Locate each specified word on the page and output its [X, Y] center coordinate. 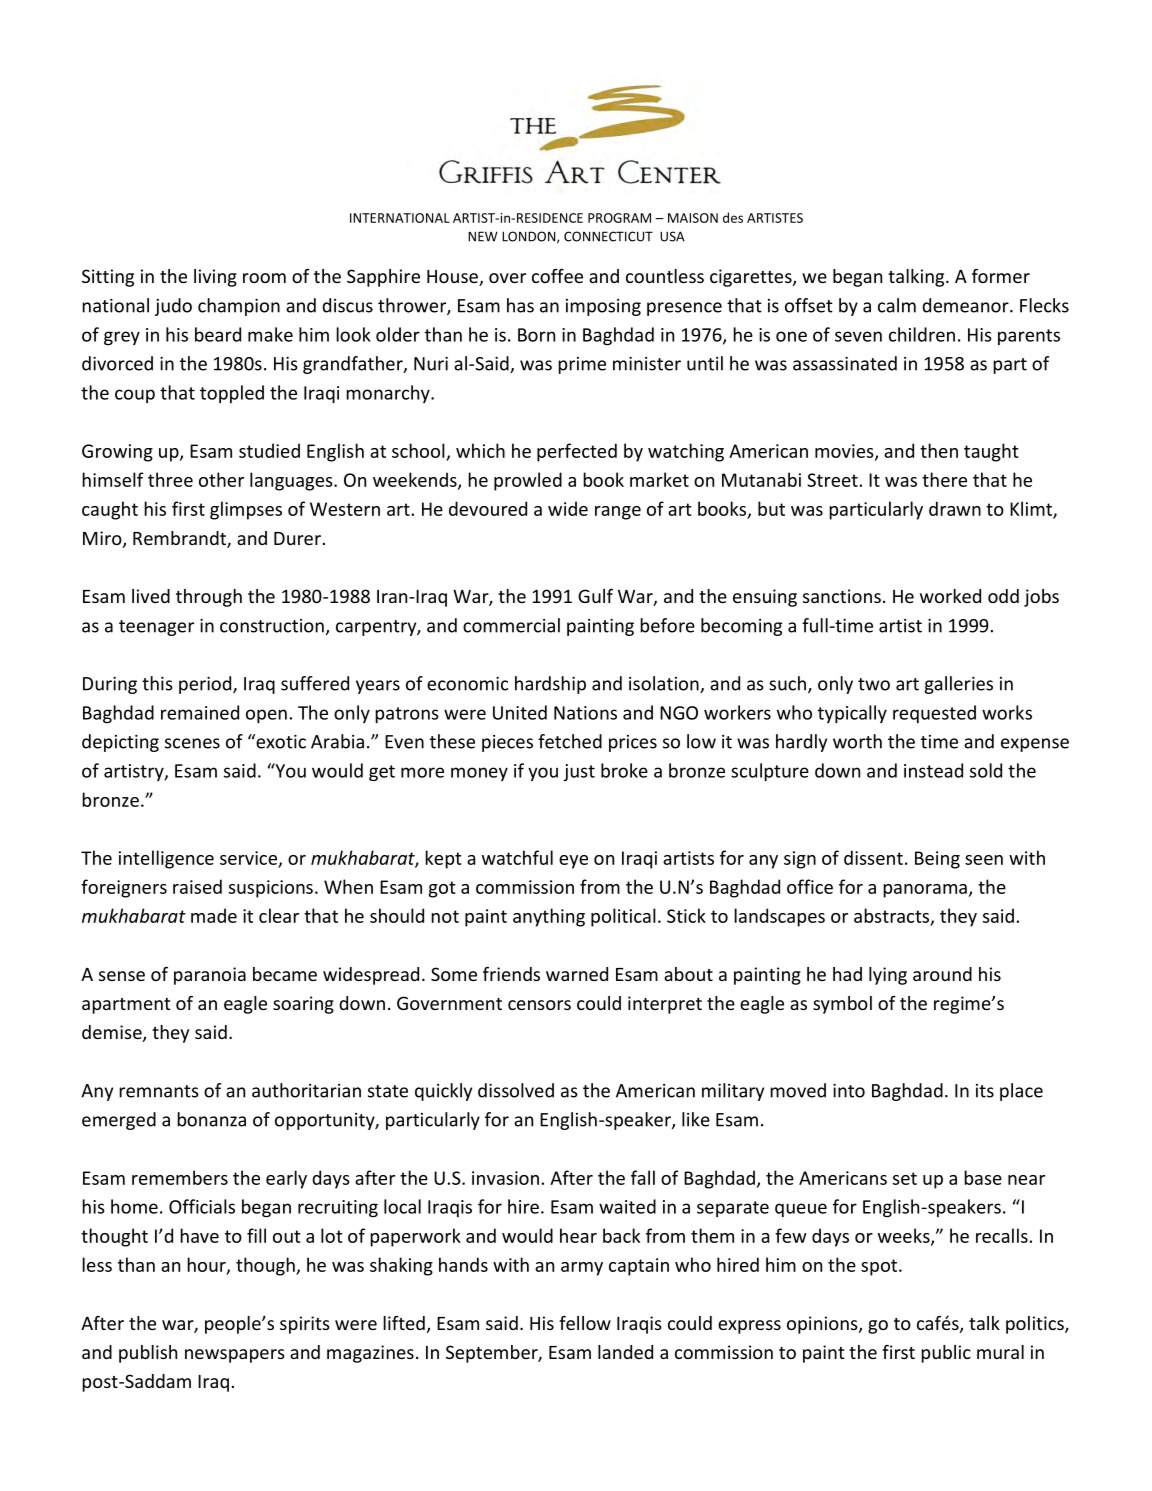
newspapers [235, 1356]
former [1001, 276]
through [209, 598]
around [942, 974]
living [215, 278]
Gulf [595, 596]
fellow [585, 1323]
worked [950, 596]
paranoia [210, 976]
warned [577, 974]
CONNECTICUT [608, 236]
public [946, 1354]
